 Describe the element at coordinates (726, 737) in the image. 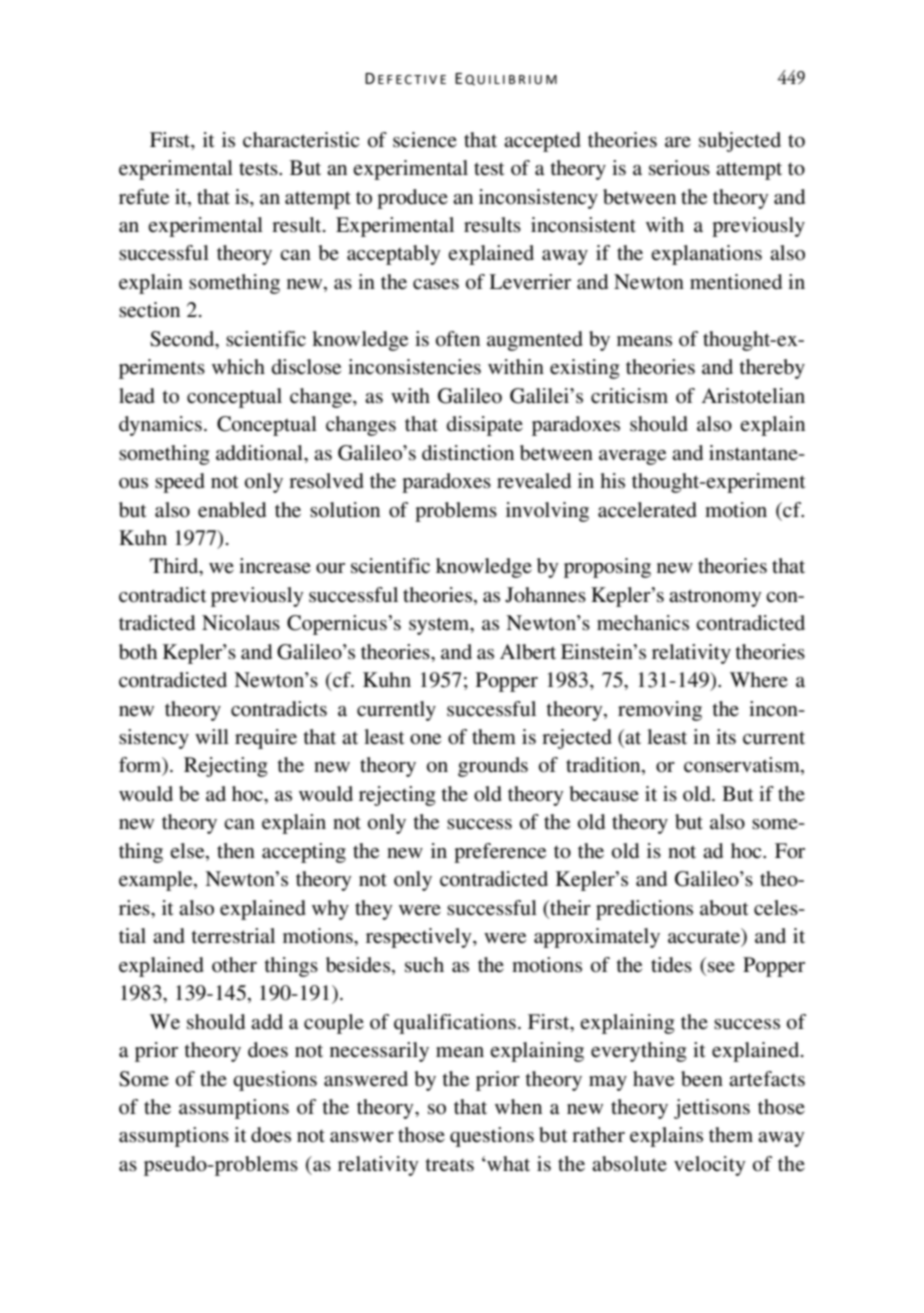

I see `its` at that location.
